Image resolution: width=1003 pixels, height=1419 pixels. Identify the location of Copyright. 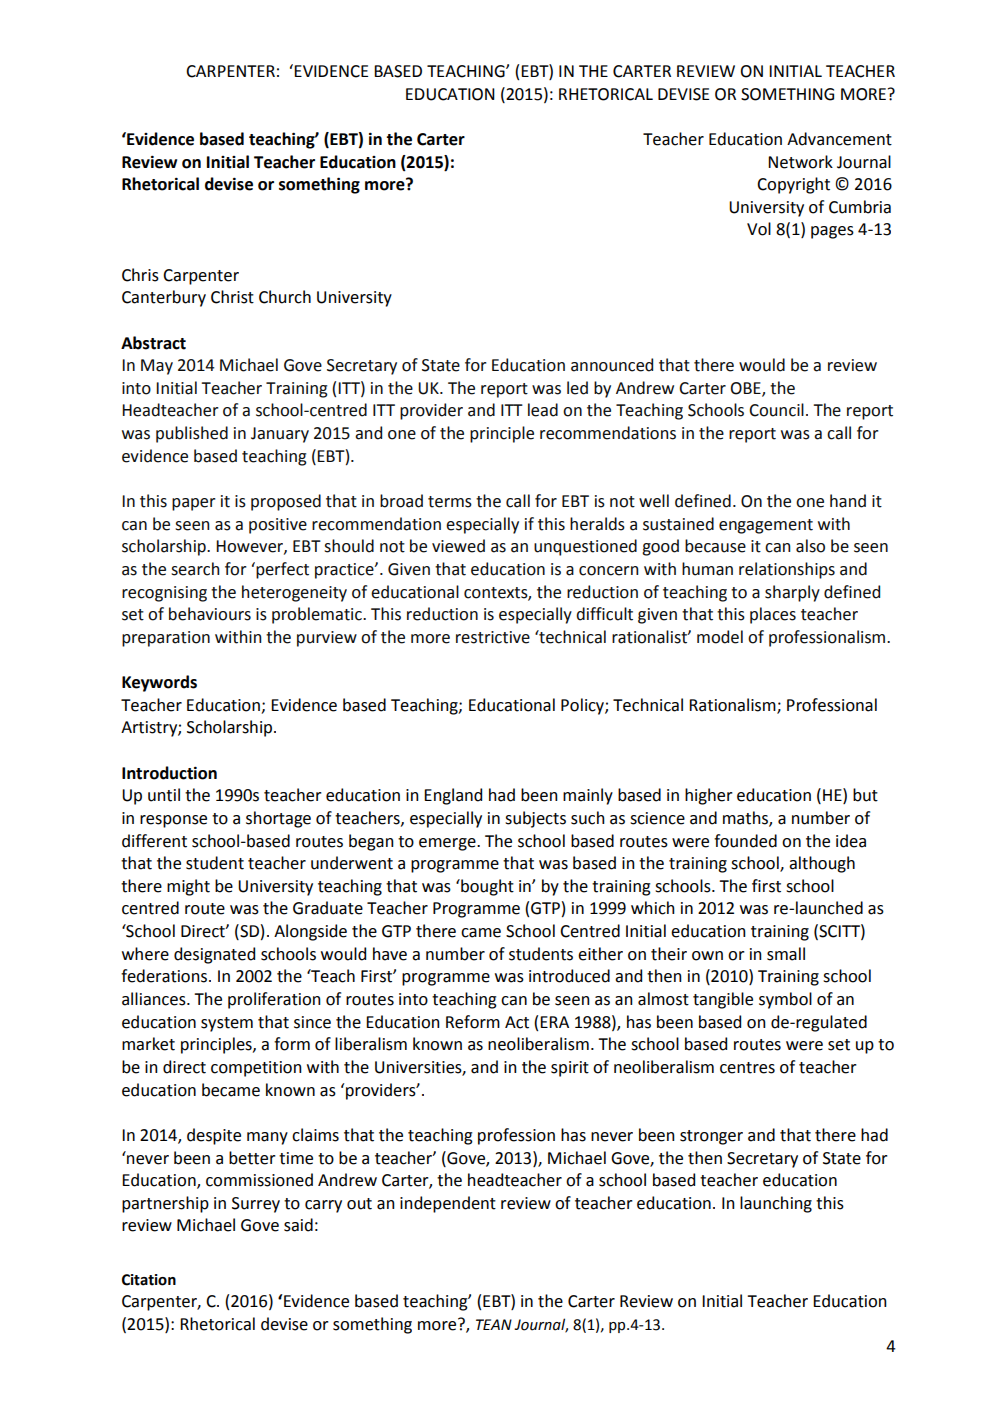
(793, 185).
